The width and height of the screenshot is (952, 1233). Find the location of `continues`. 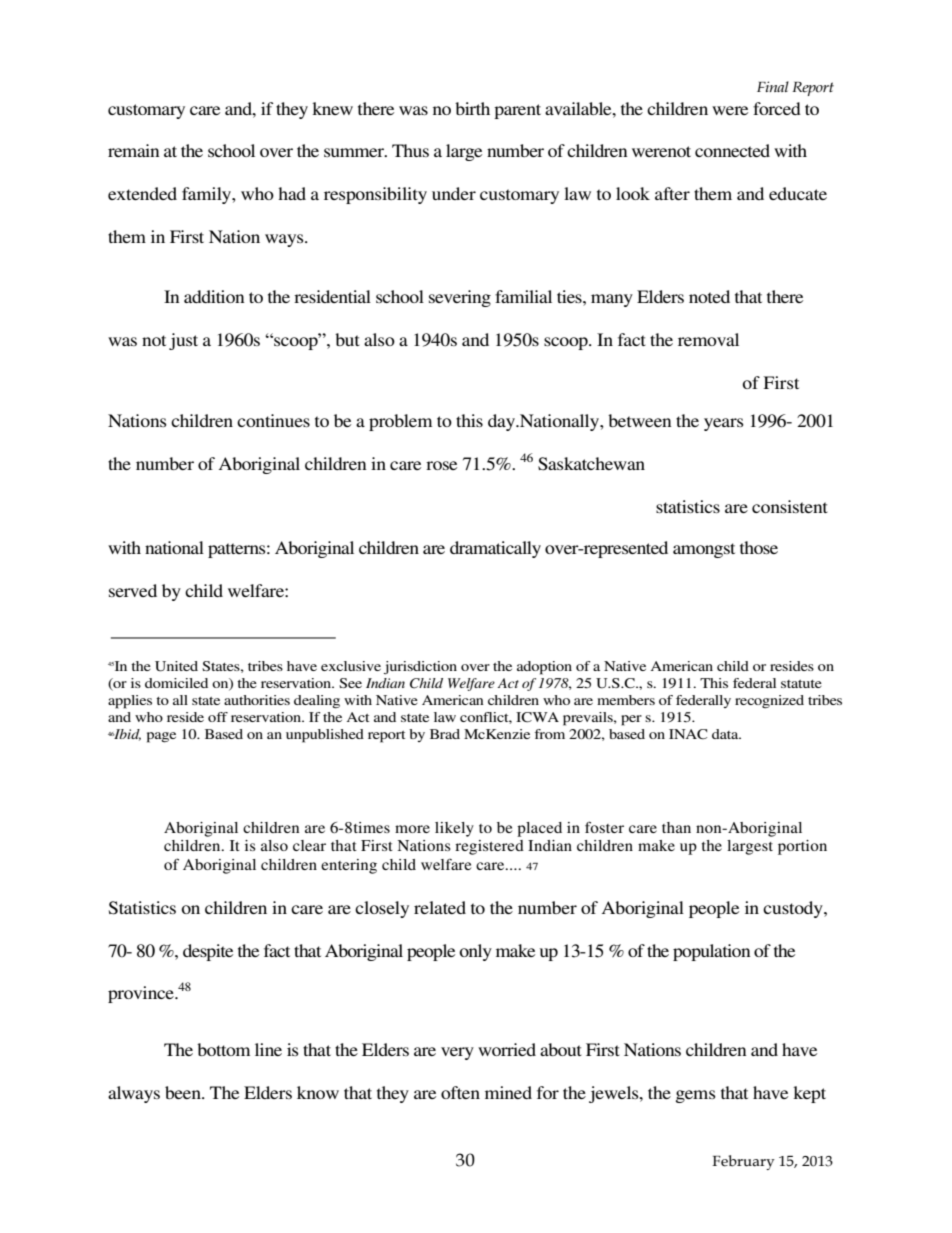

continues is located at coordinates (273, 420).
